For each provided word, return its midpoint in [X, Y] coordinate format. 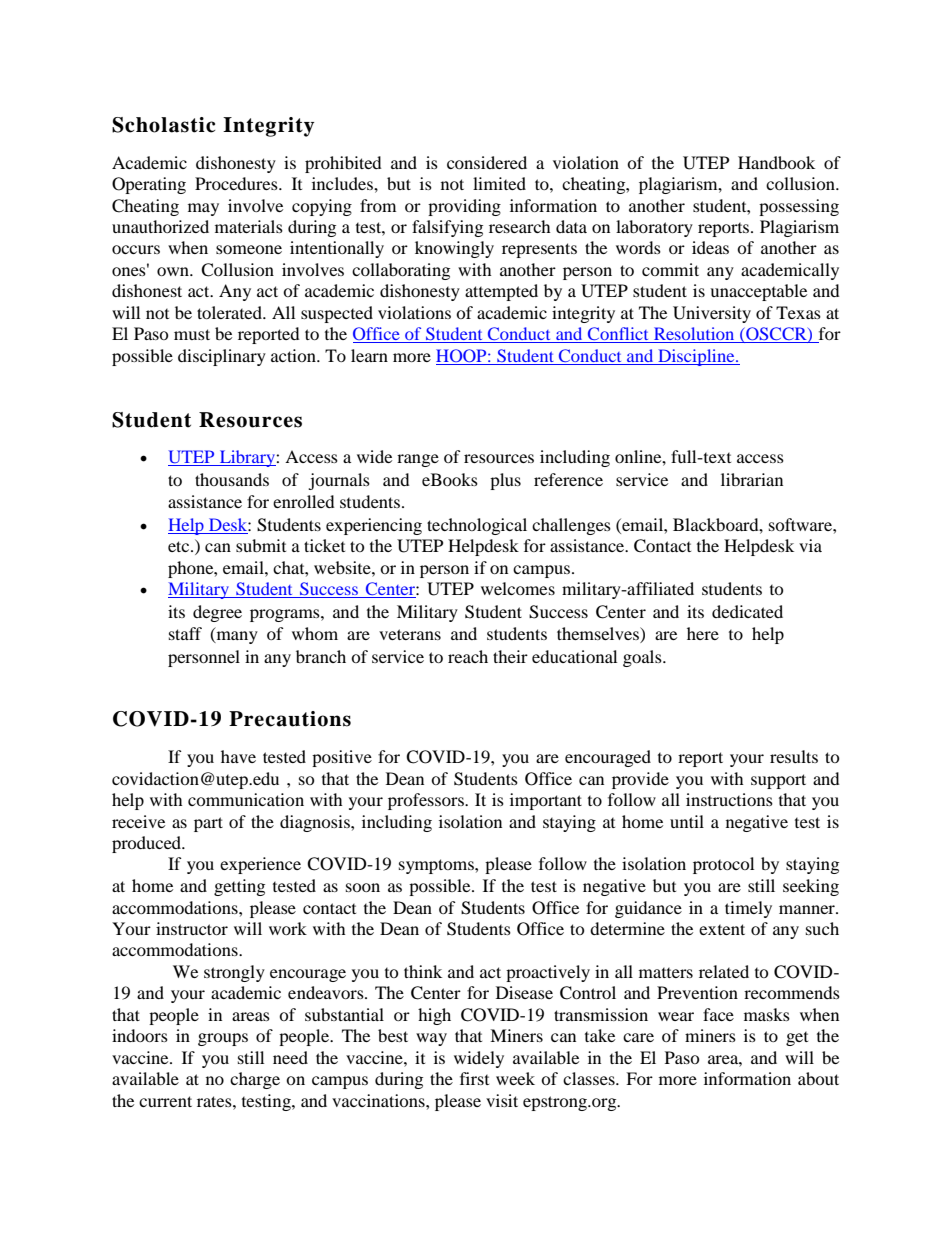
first [474, 1078]
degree [217, 613]
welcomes [518, 588]
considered [487, 162]
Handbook [776, 162]
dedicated [747, 611]
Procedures [237, 183]
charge [255, 1080]
